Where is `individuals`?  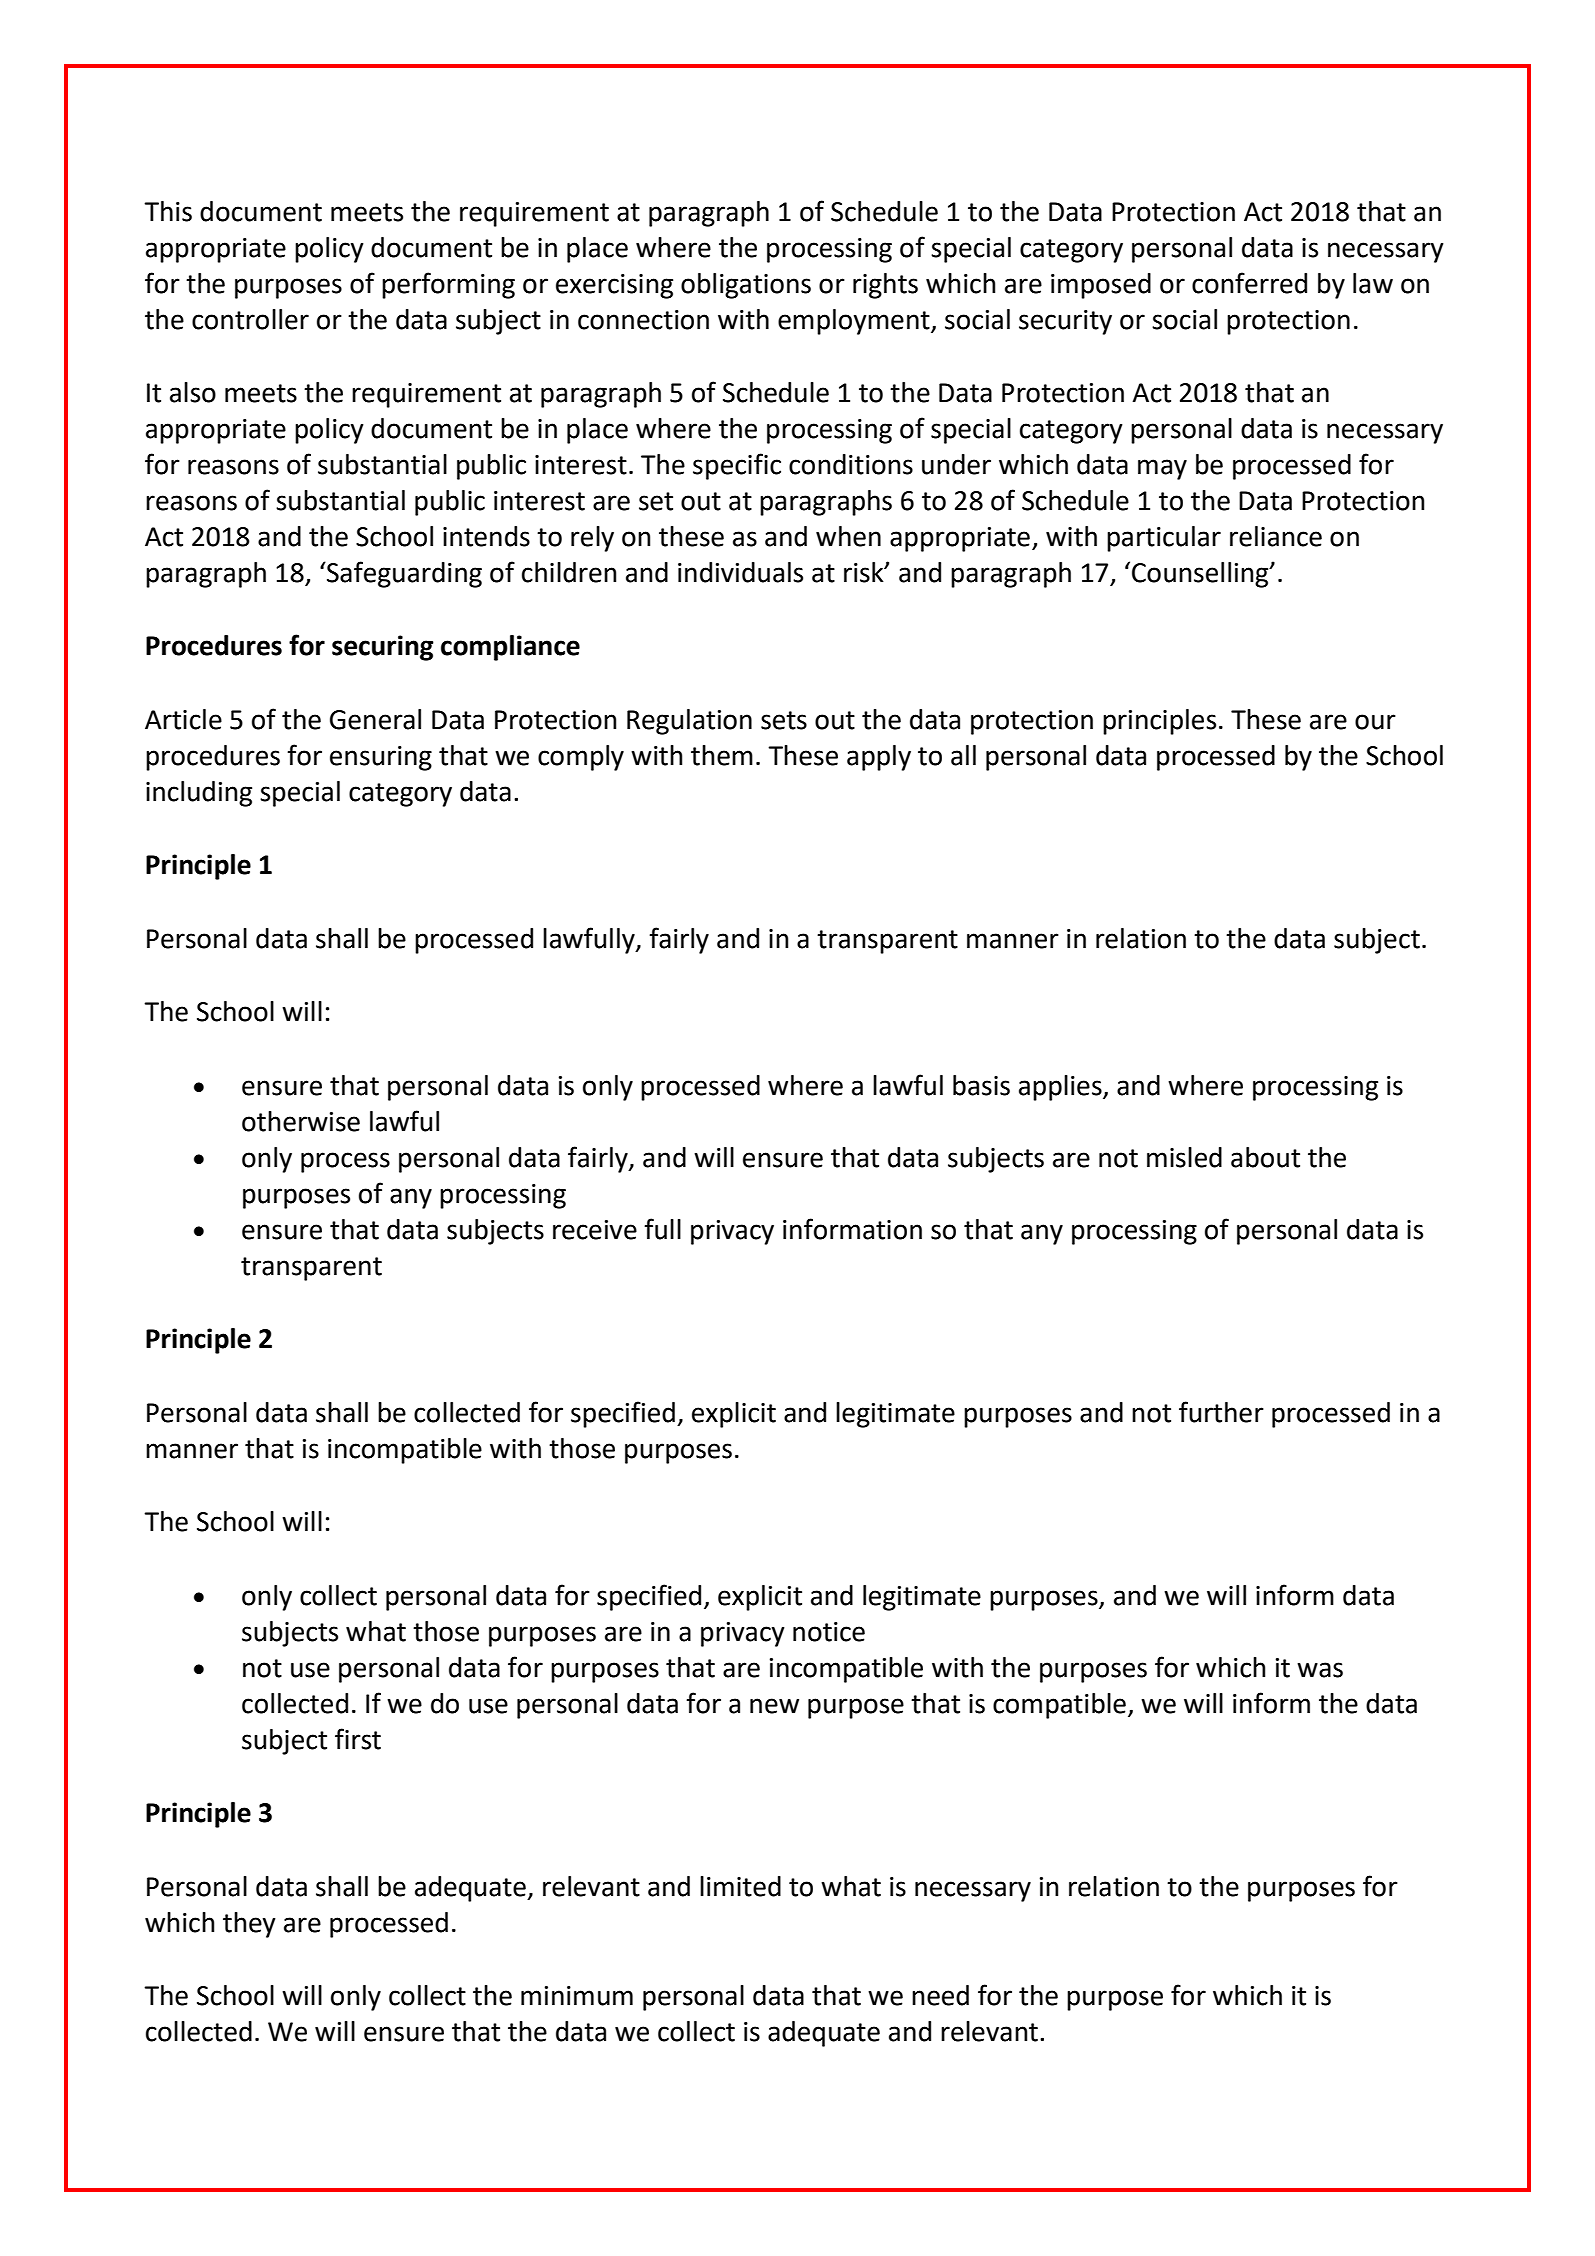 individuals is located at coordinates (740, 572).
